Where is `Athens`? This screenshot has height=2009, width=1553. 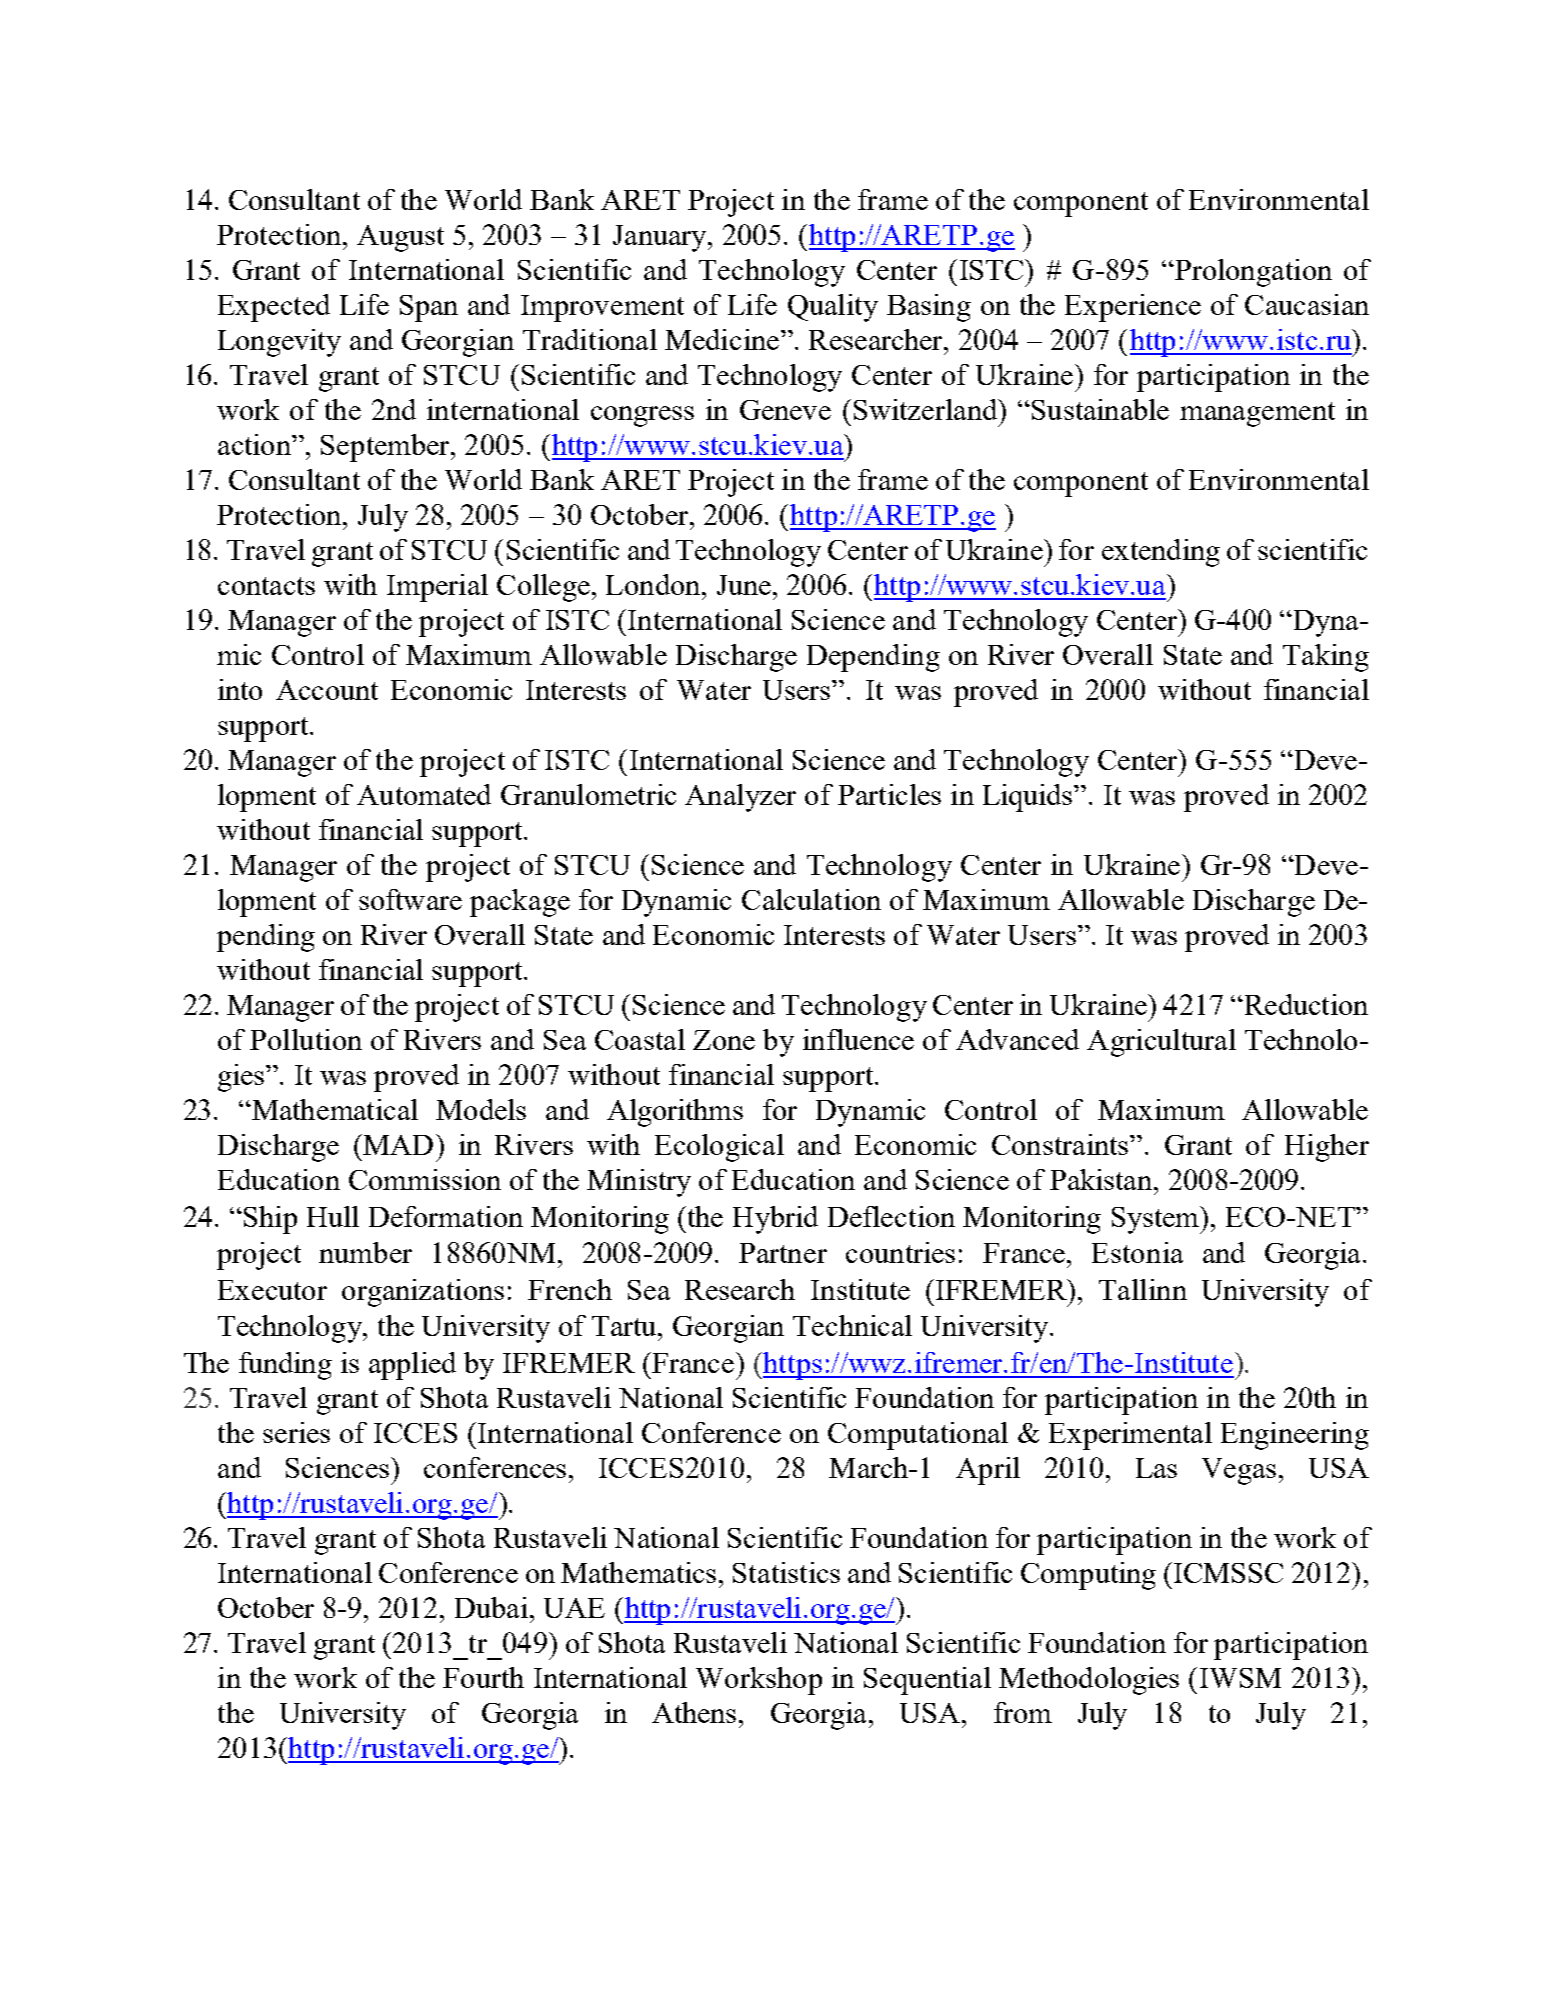
Athens is located at coordinates (696, 1712).
